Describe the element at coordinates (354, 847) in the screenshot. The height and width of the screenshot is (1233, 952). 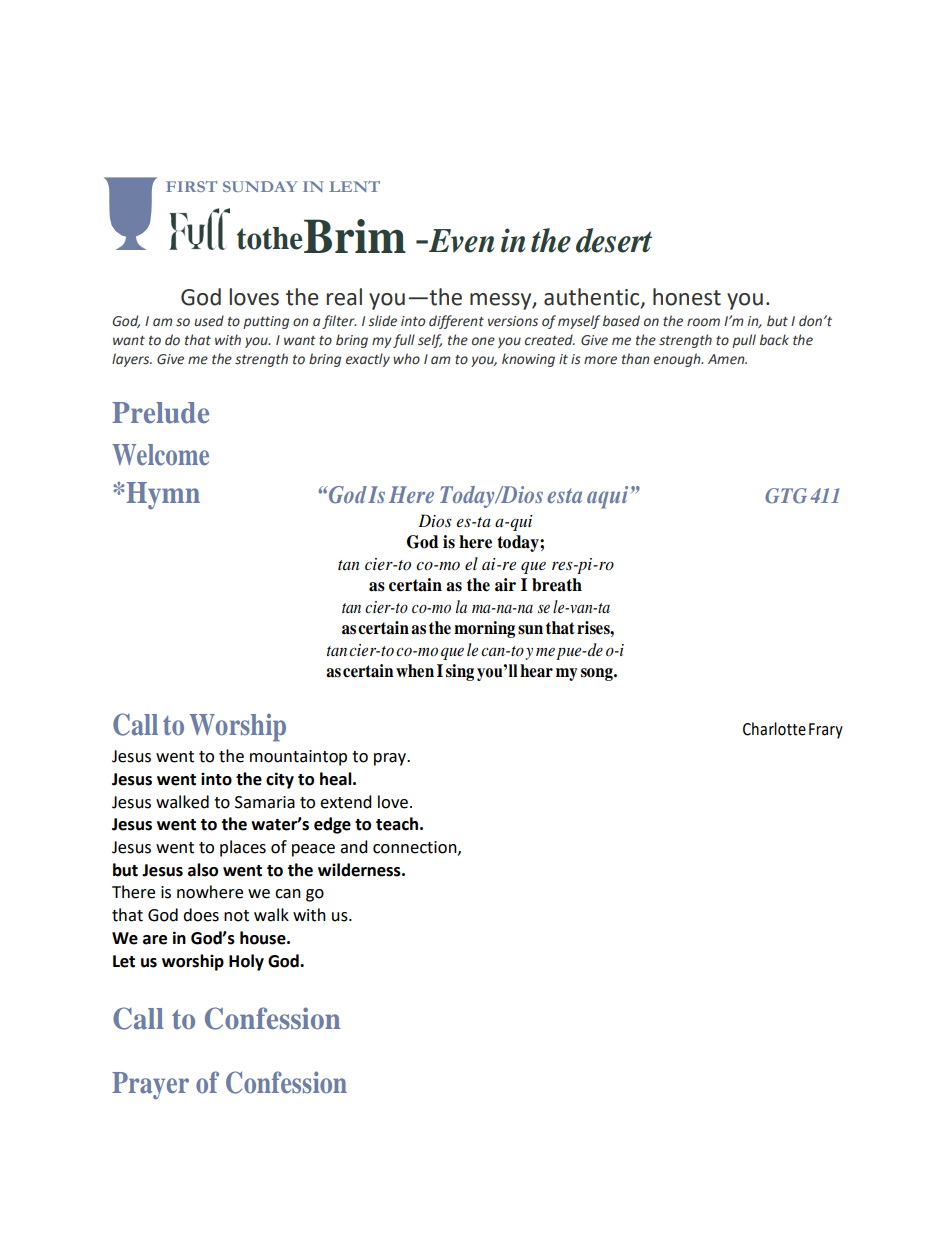
I see `and` at that location.
